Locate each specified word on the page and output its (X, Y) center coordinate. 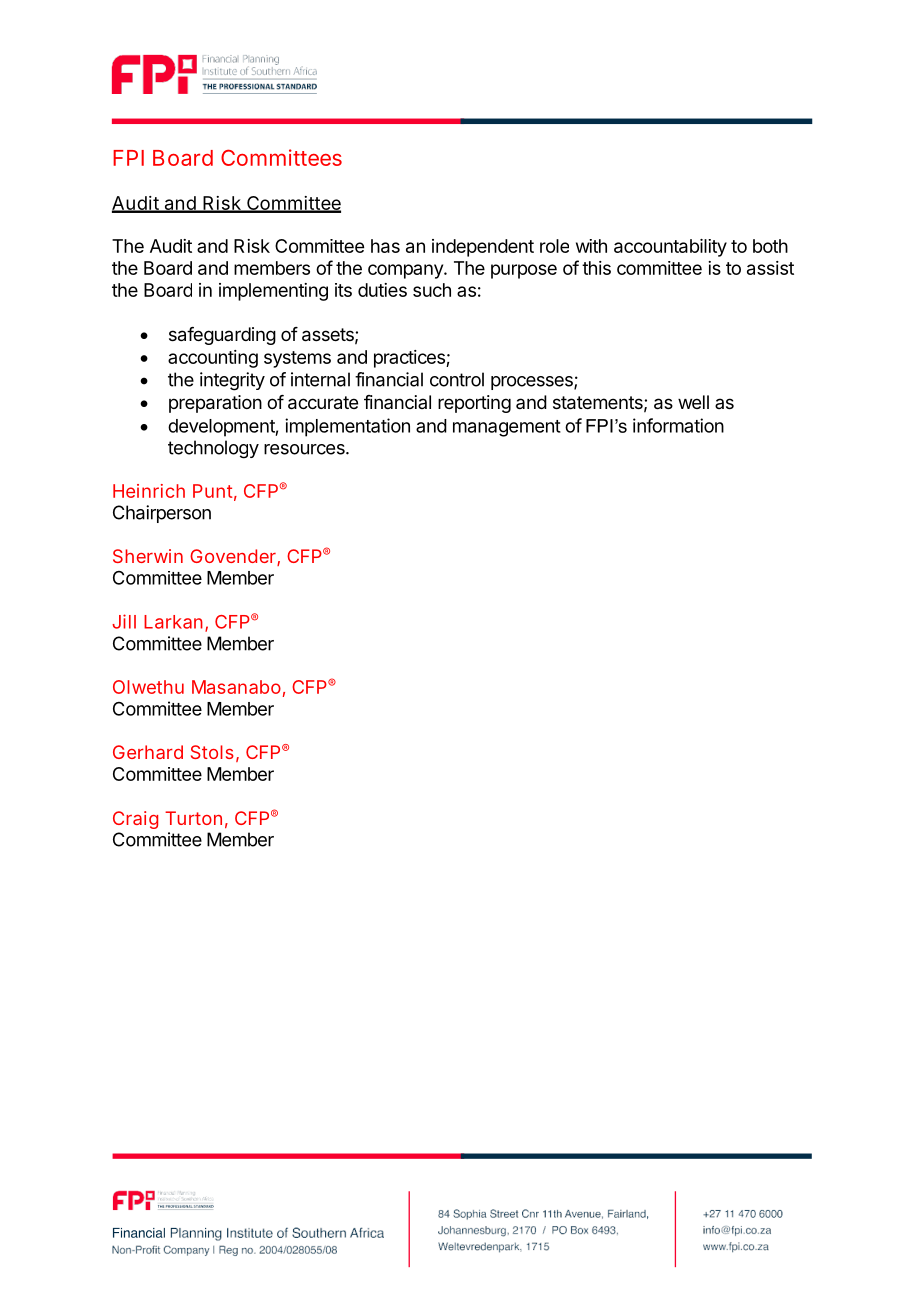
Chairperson (162, 514)
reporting (474, 404)
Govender (234, 557)
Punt (213, 491)
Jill (124, 621)
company (406, 271)
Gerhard (148, 752)
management (507, 428)
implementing (273, 292)
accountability (670, 248)
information (678, 425)
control (457, 379)
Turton (193, 818)
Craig (135, 820)
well (693, 402)
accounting (213, 359)
